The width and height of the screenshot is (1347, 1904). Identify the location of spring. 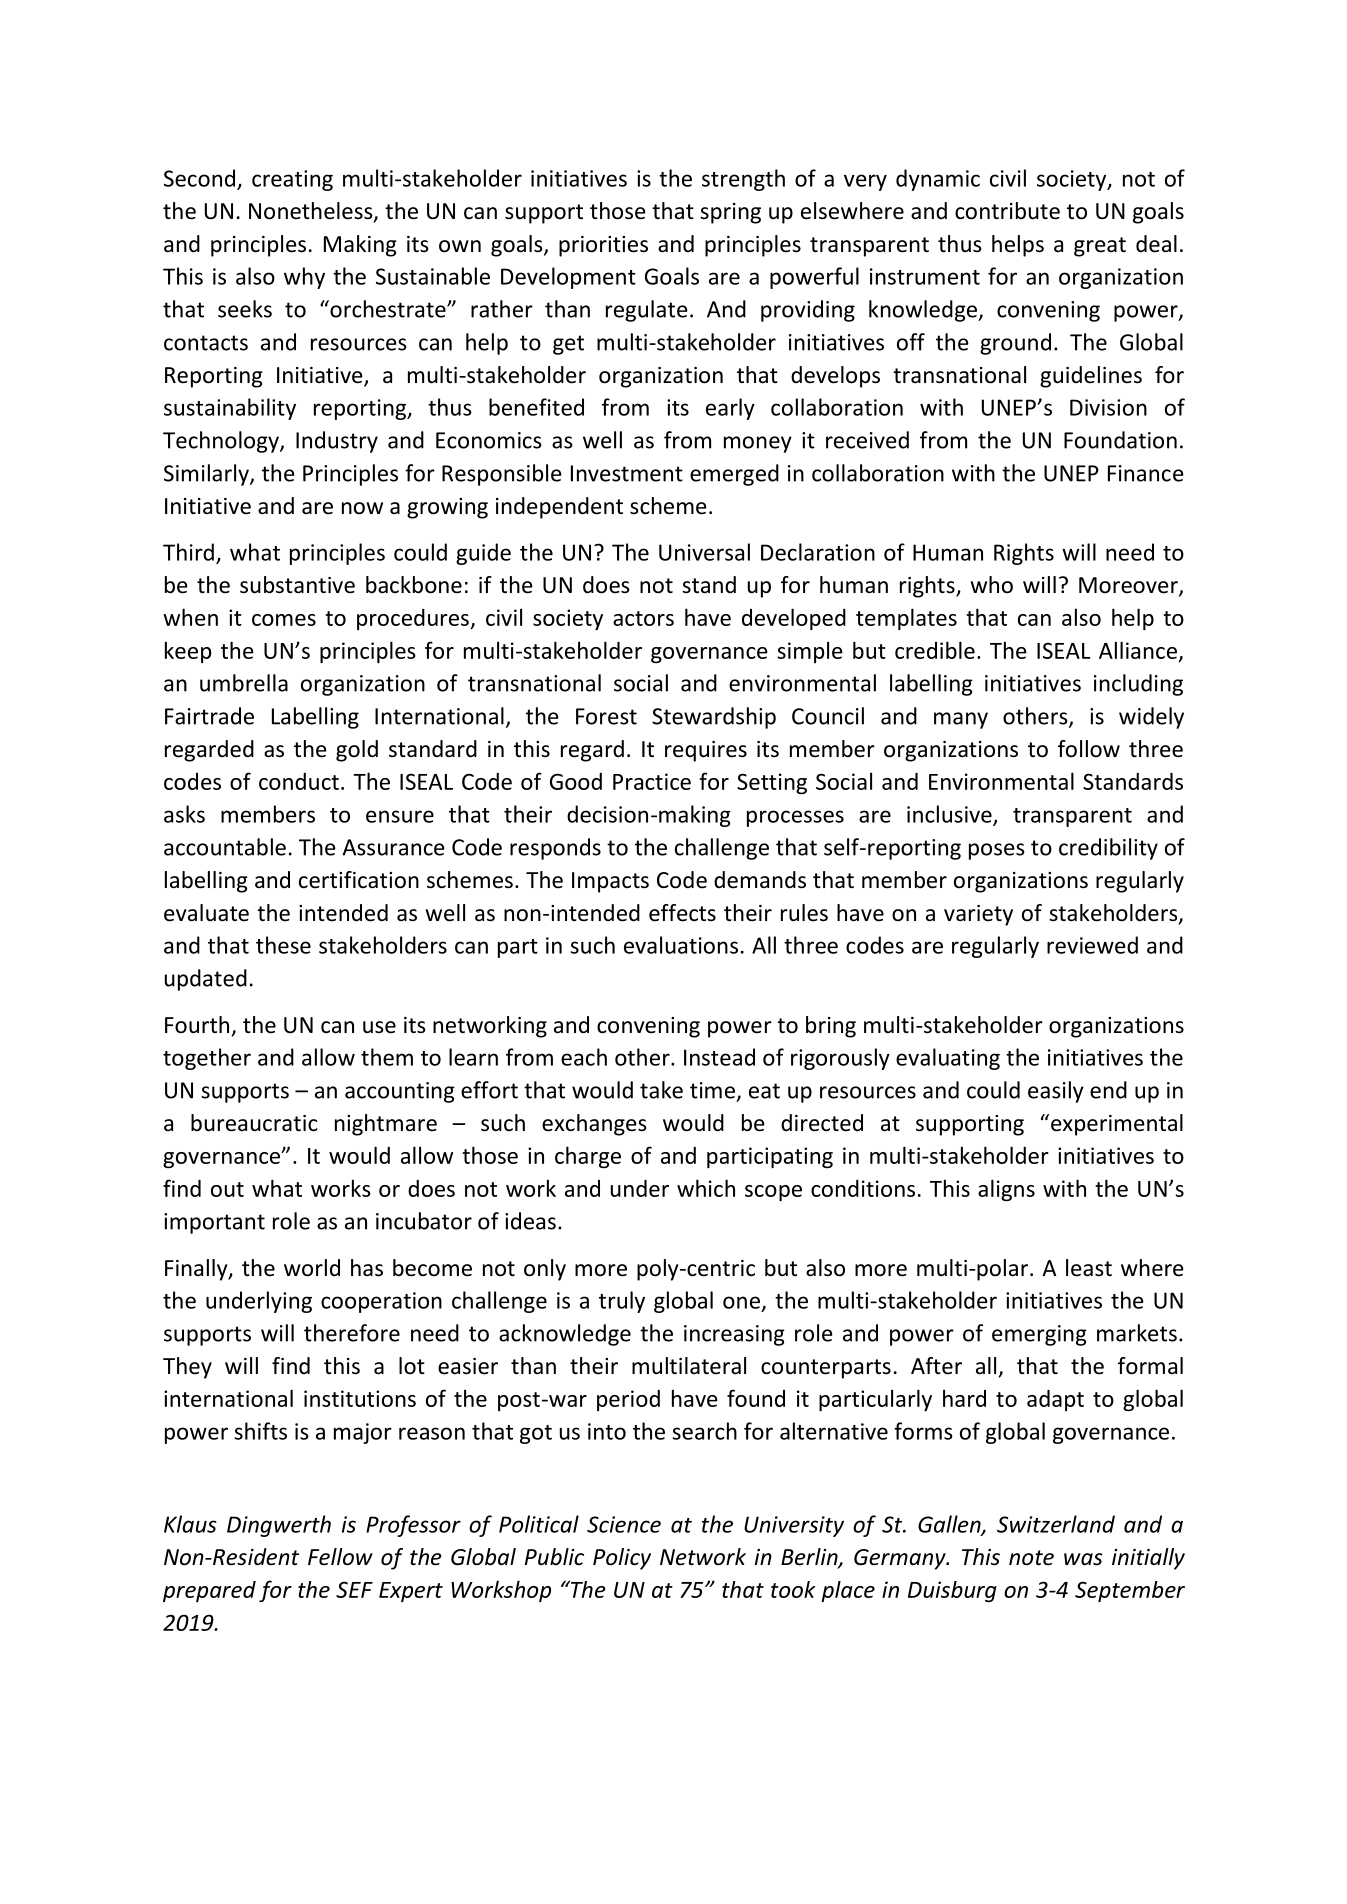
(730, 213).
